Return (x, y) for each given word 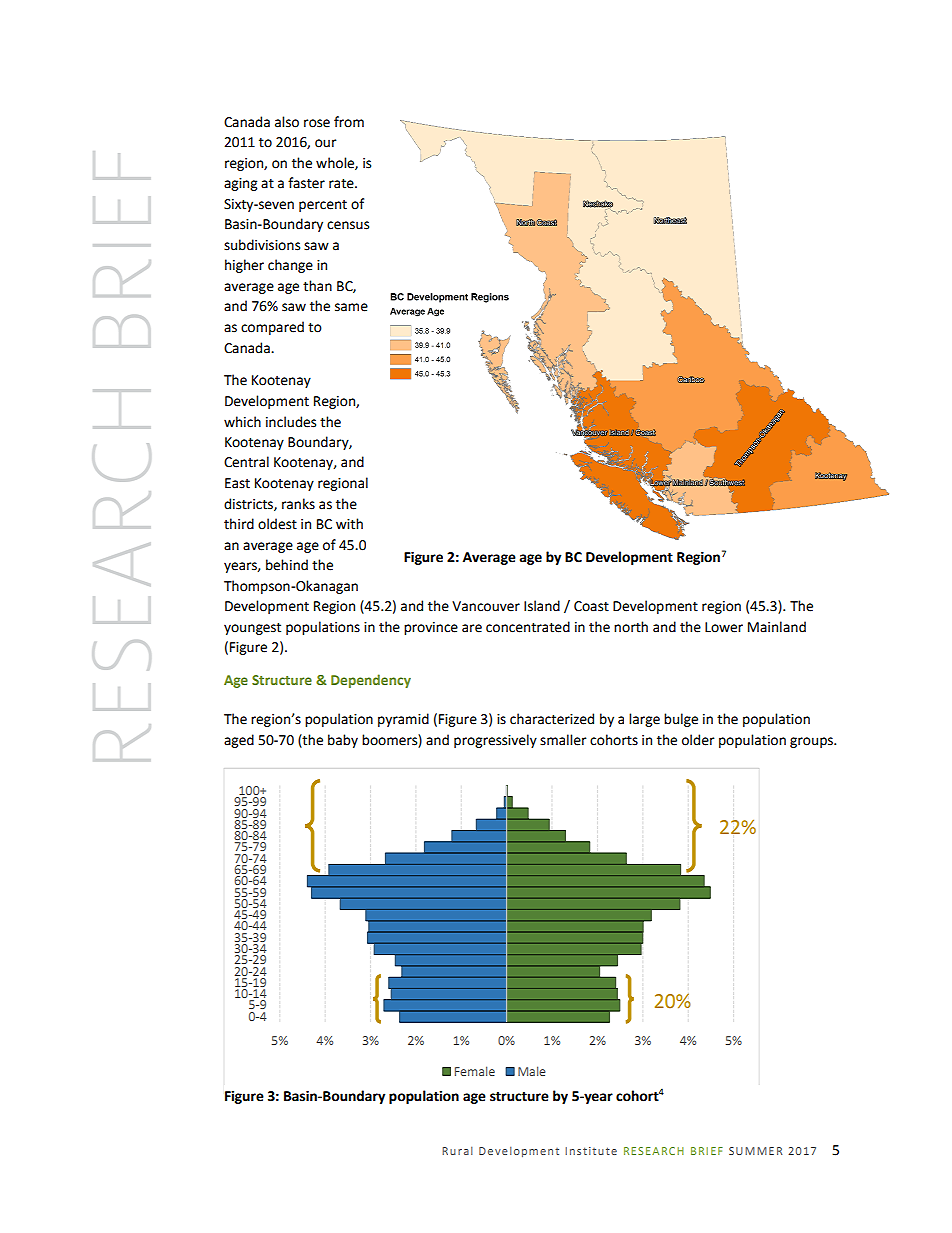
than (317, 286)
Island (542, 606)
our (326, 143)
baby (343, 741)
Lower (724, 627)
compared (272, 328)
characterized (552, 719)
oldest (277, 524)
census (348, 225)
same (351, 307)
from (349, 122)
